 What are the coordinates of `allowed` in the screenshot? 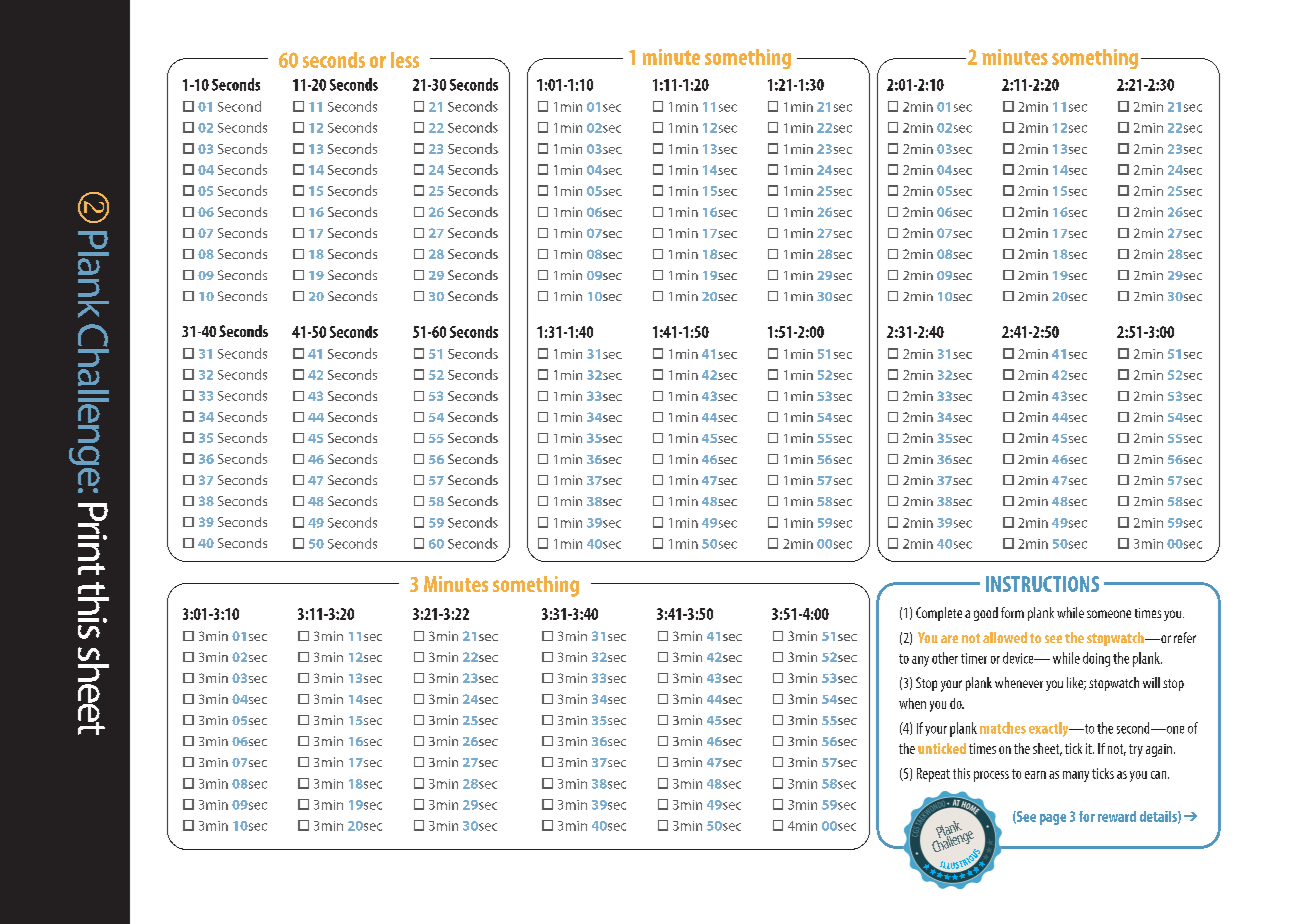 It's located at (1005, 637).
